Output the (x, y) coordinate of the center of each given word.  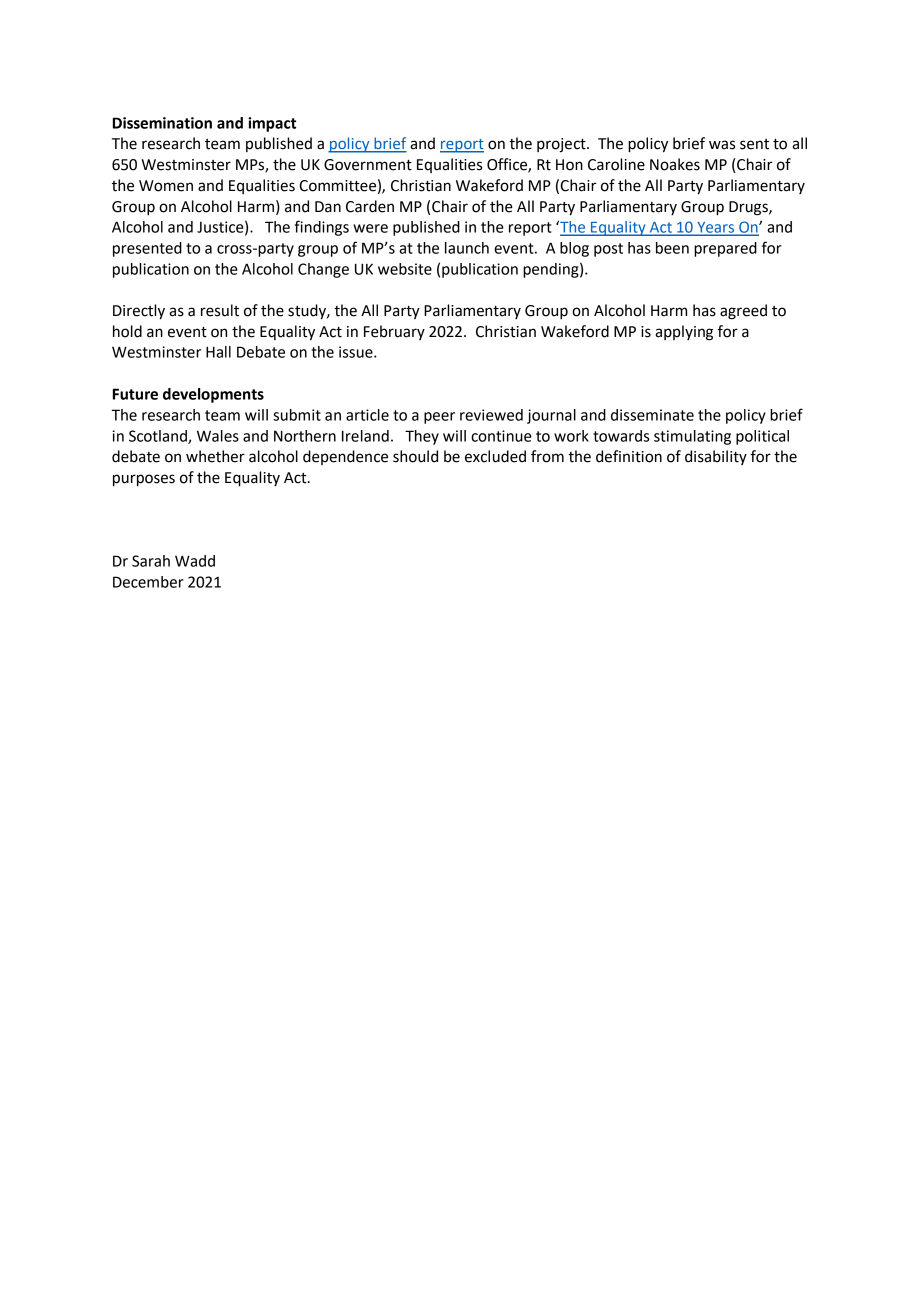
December (148, 582)
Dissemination (162, 123)
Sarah (151, 561)
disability (716, 457)
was (722, 145)
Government (368, 165)
